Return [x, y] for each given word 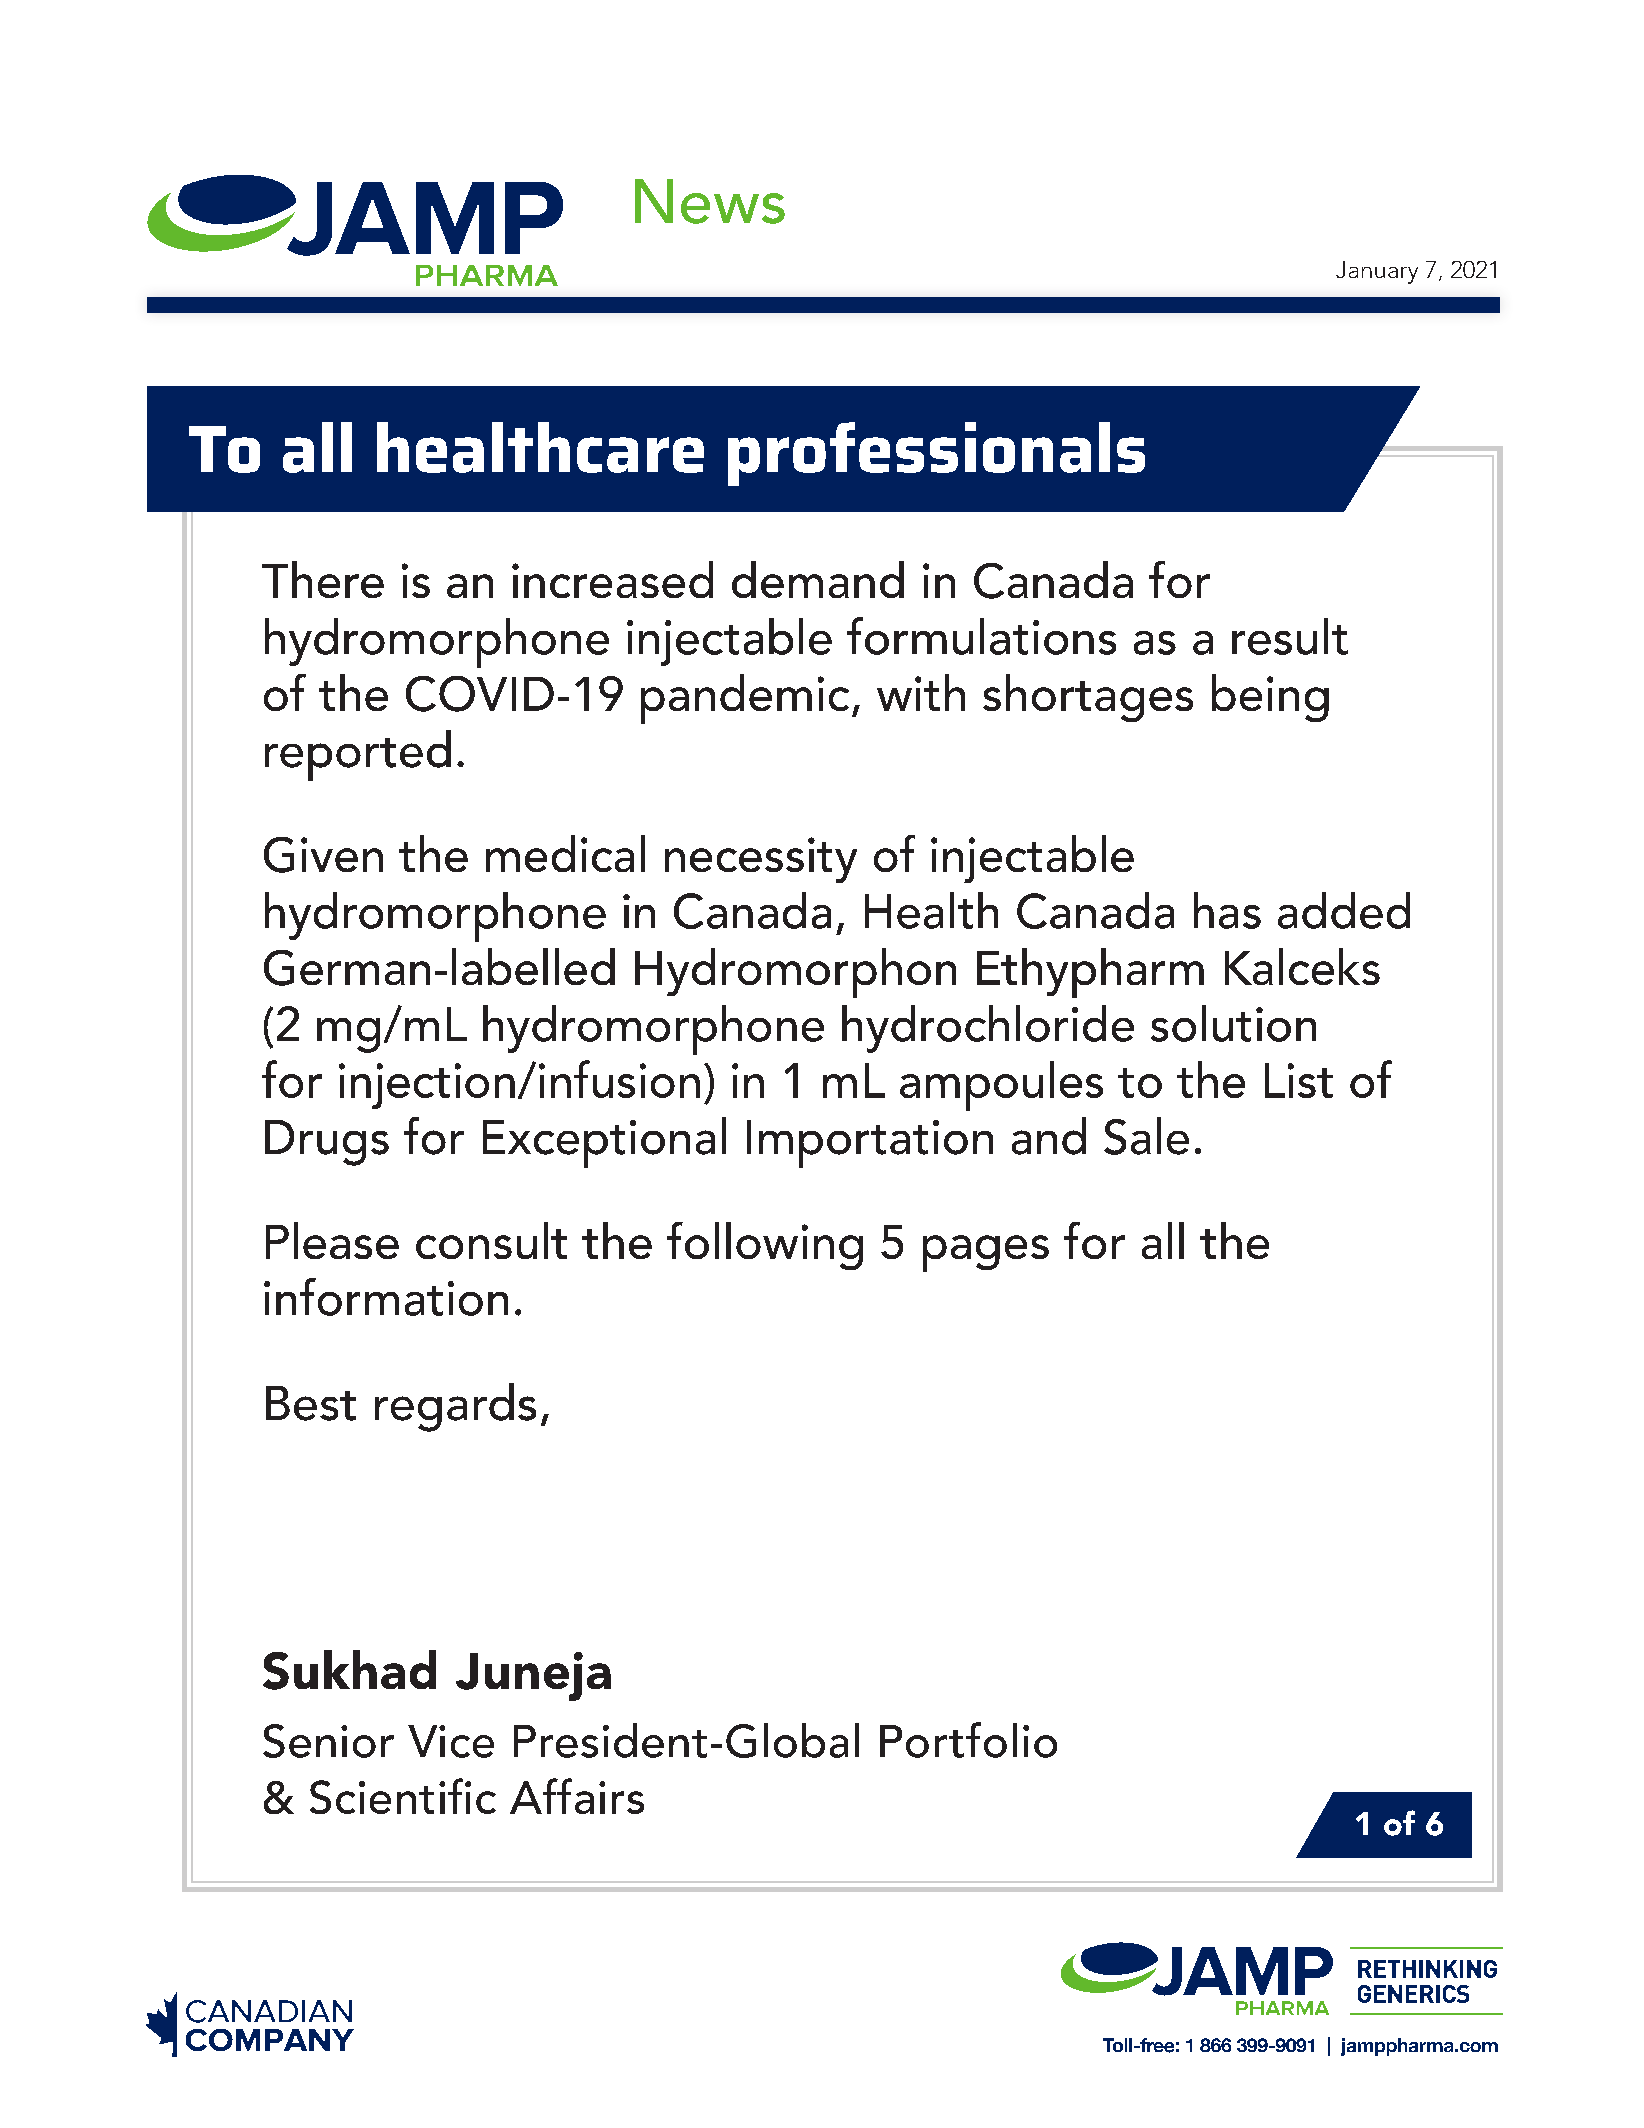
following [765, 1246]
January [1377, 272]
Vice [451, 1741]
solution [1233, 1023]
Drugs [327, 1143]
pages [986, 1253]
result [1290, 636]
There [323, 579]
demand [818, 579]
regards [455, 1407]
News [710, 201]
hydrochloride [988, 1029]
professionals [936, 454]
